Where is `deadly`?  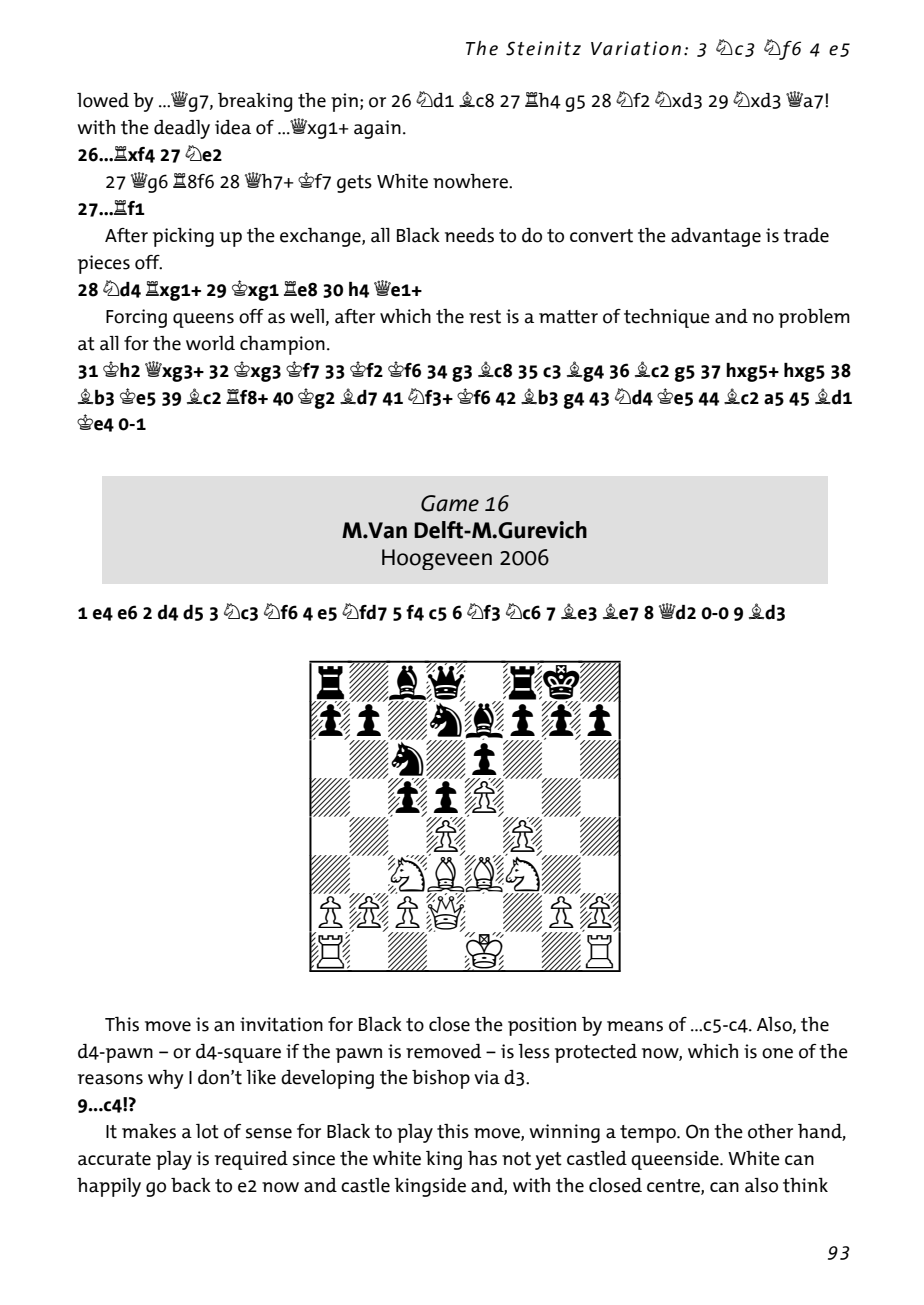 deadly is located at coordinates (182, 129).
